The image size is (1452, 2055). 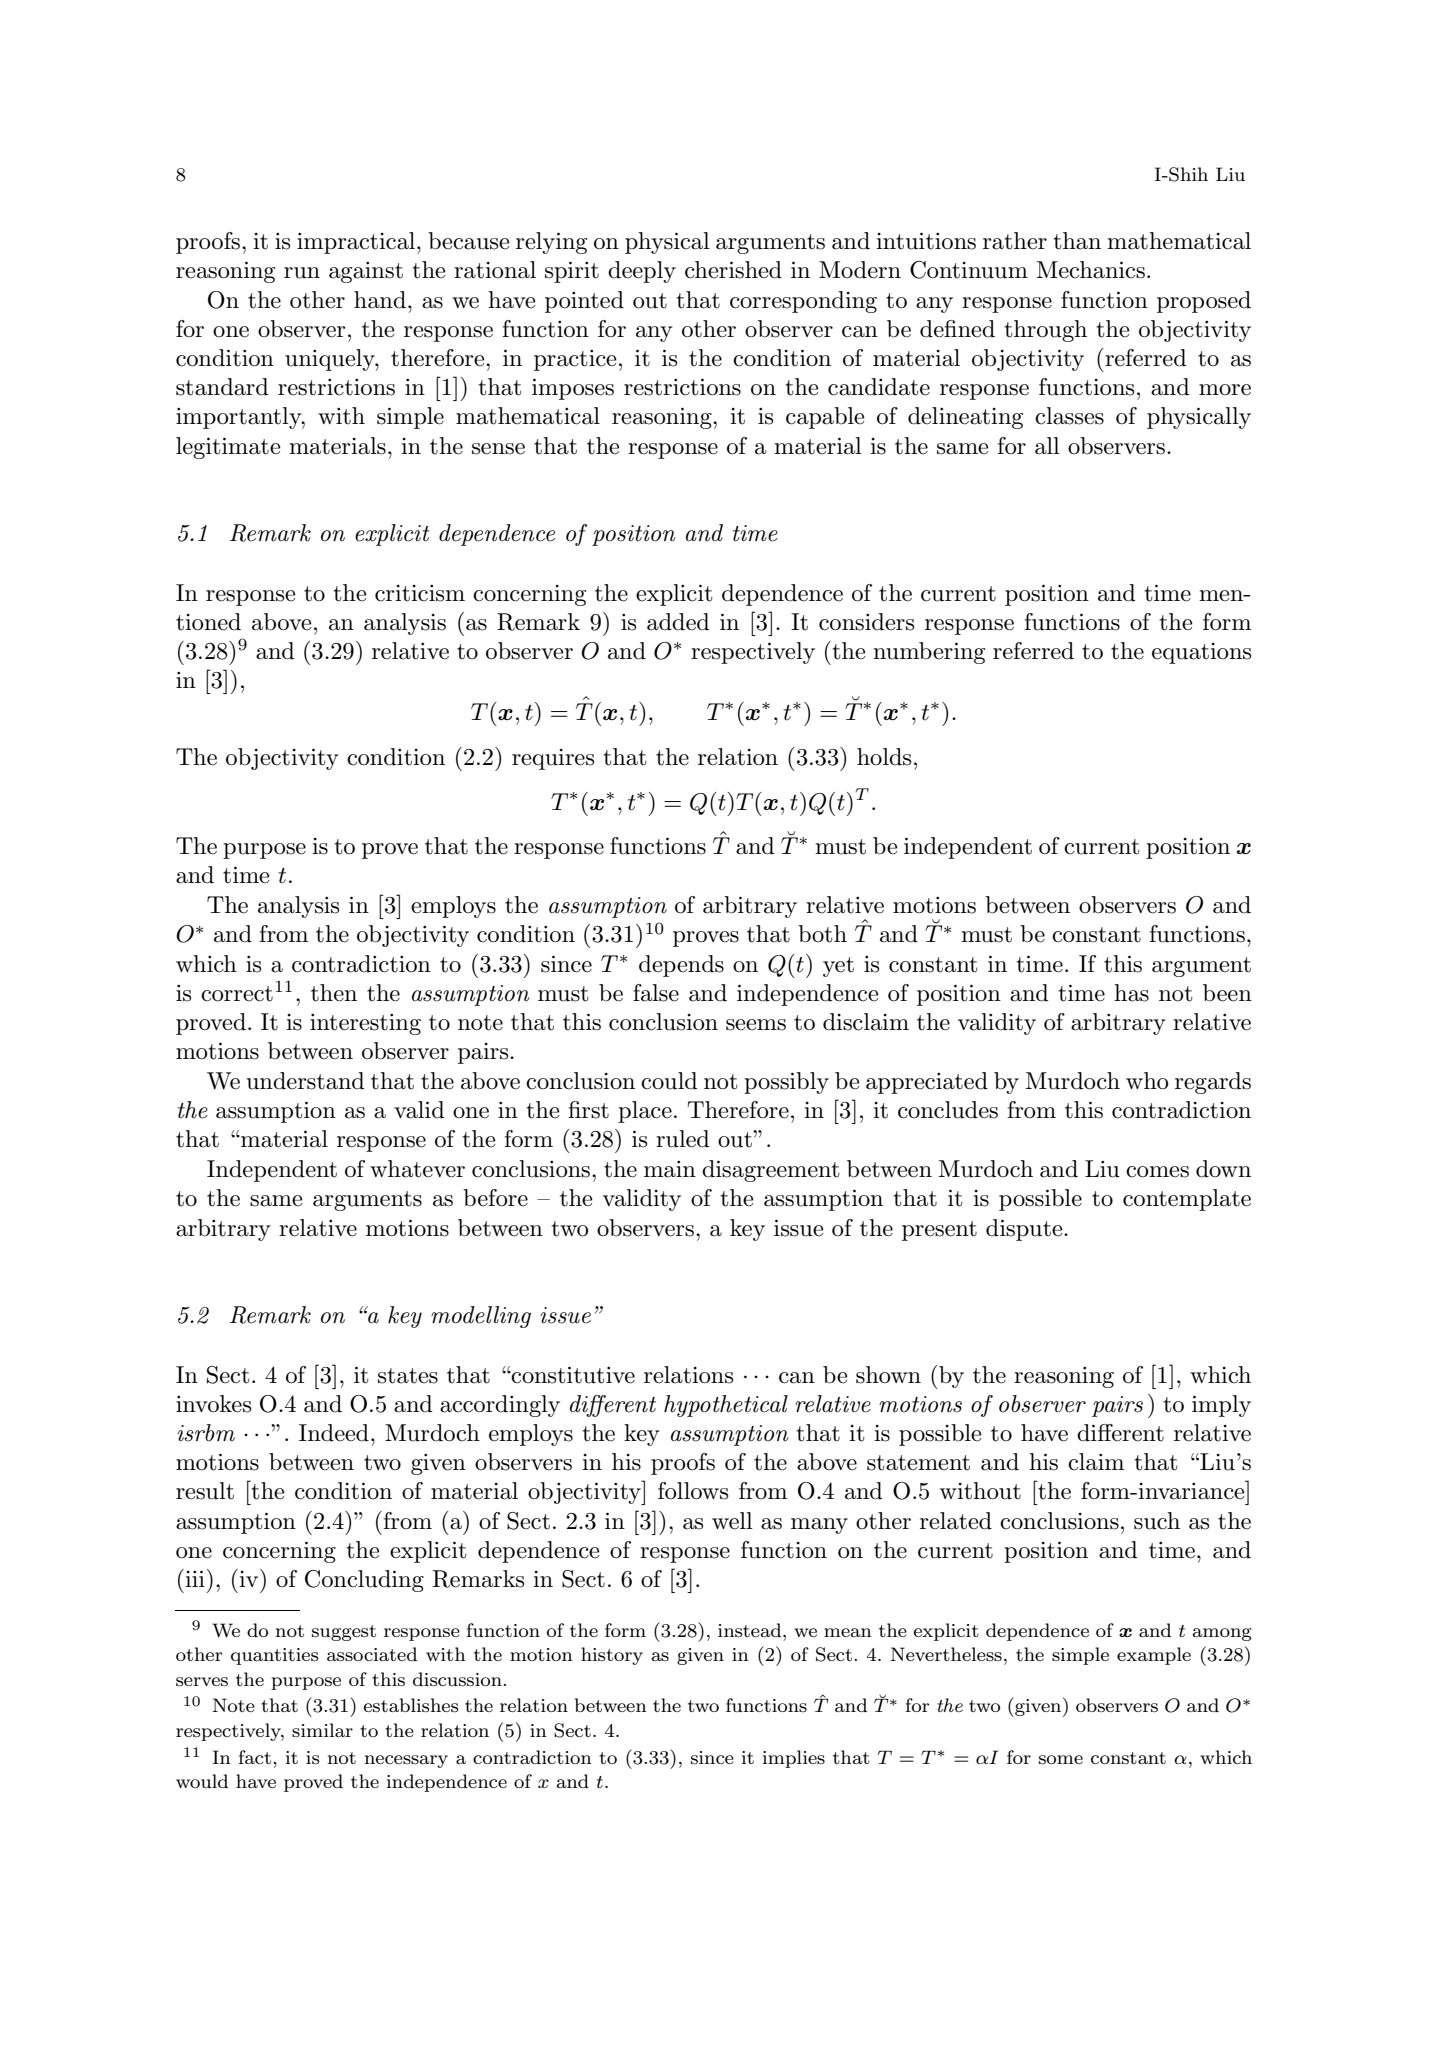 I want to click on cherished, so click(x=733, y=270).
